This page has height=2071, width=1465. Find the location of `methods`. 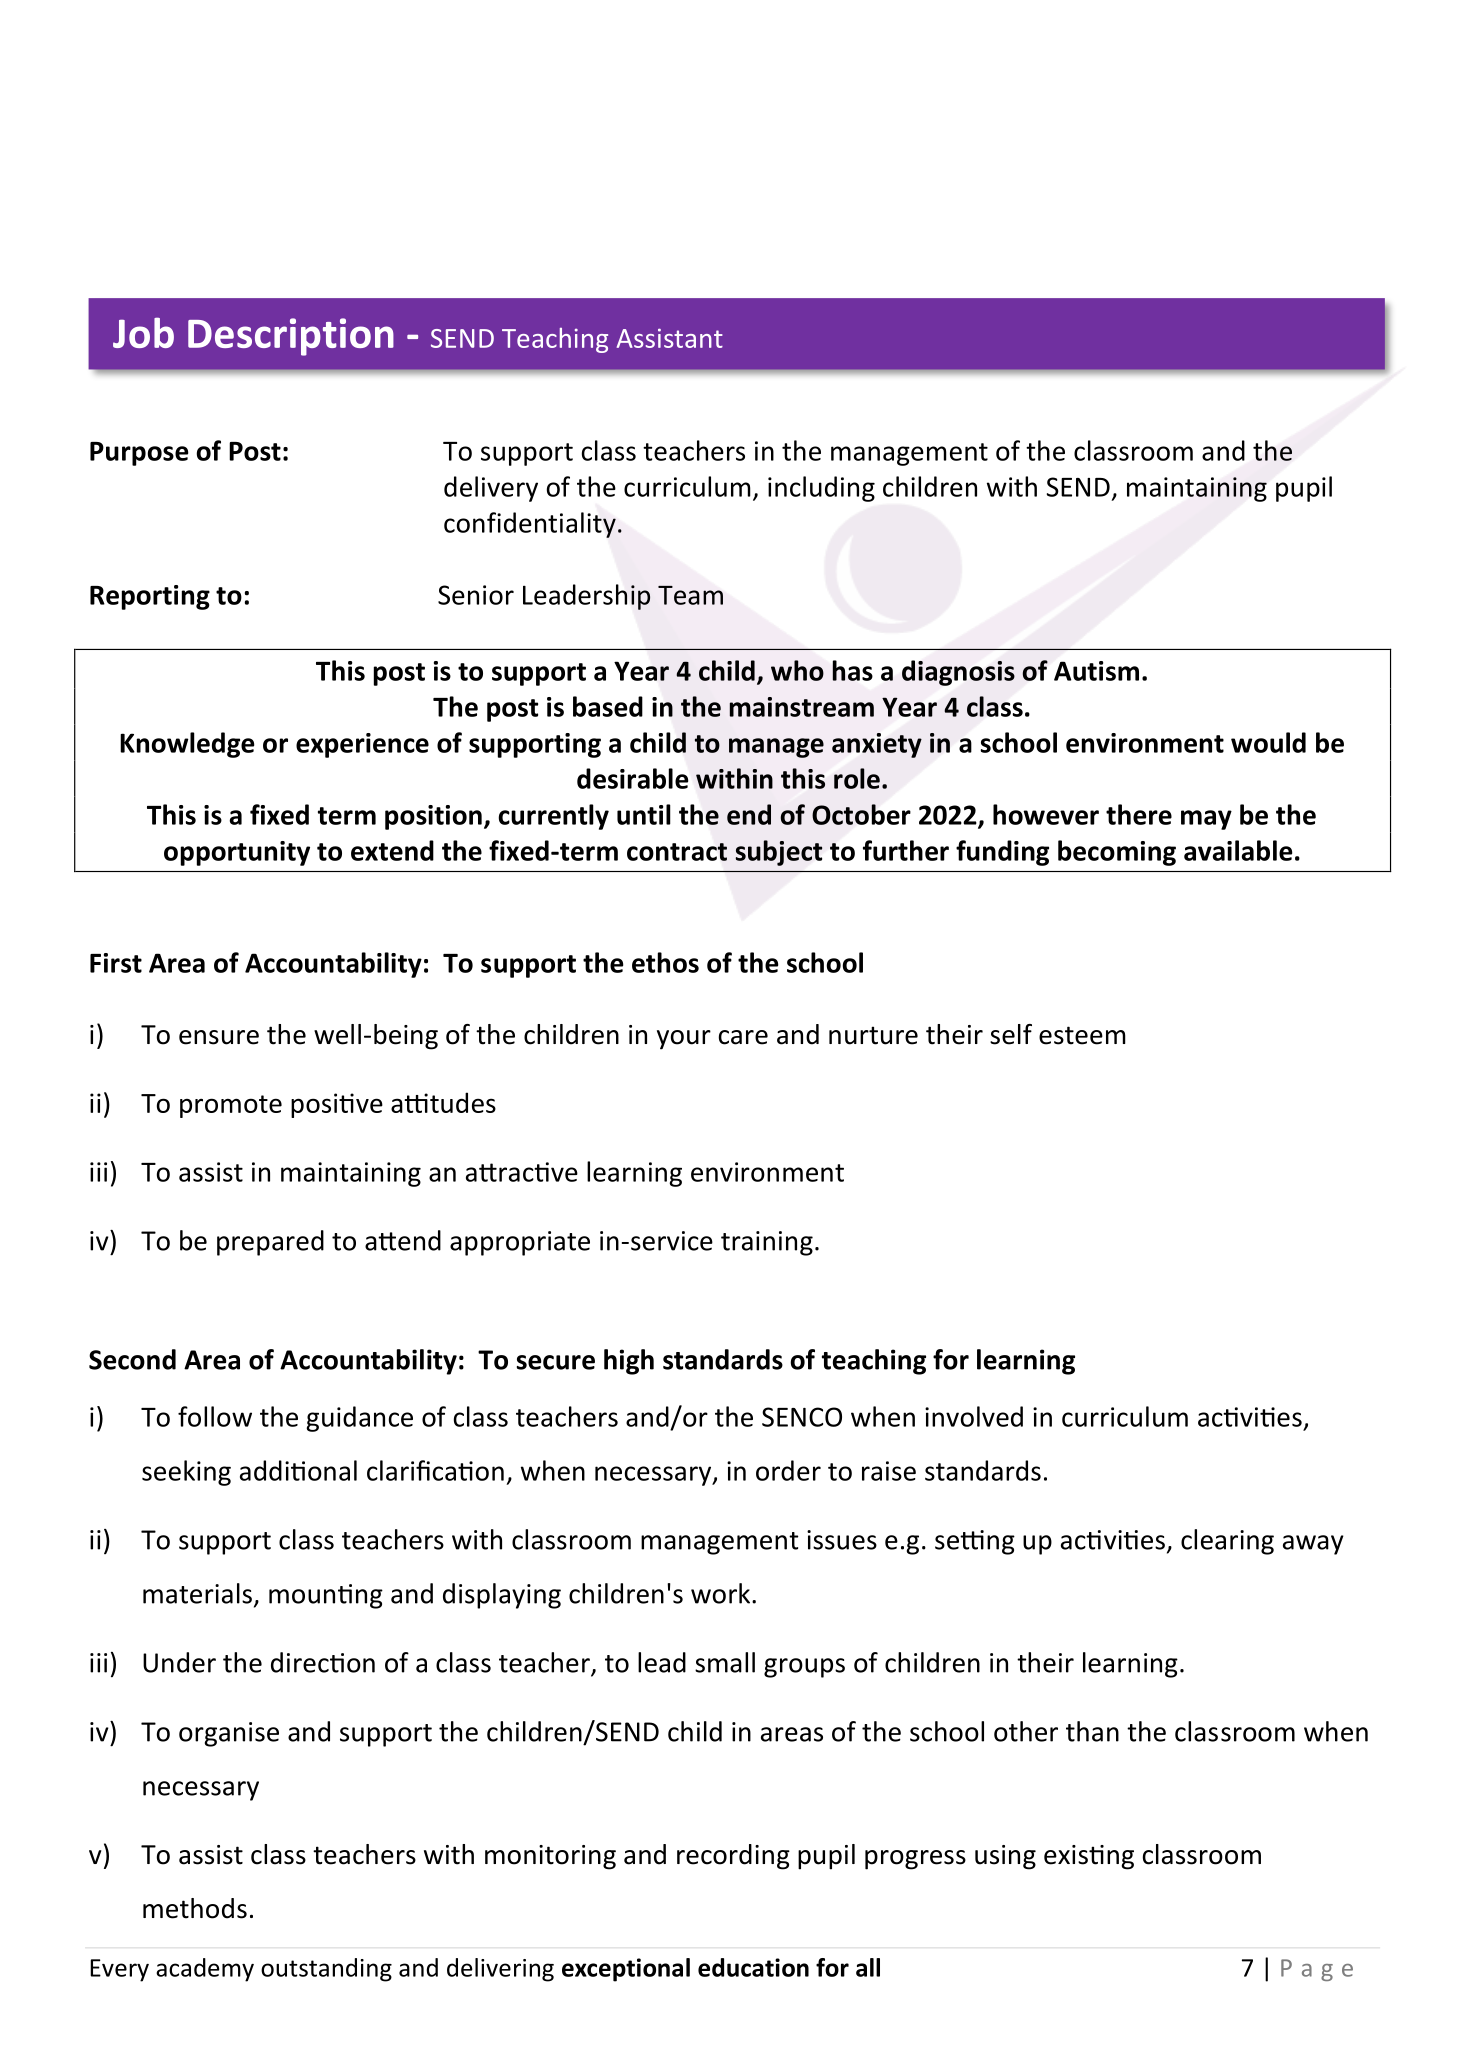

methods is located at coordinates (195, 1908).
